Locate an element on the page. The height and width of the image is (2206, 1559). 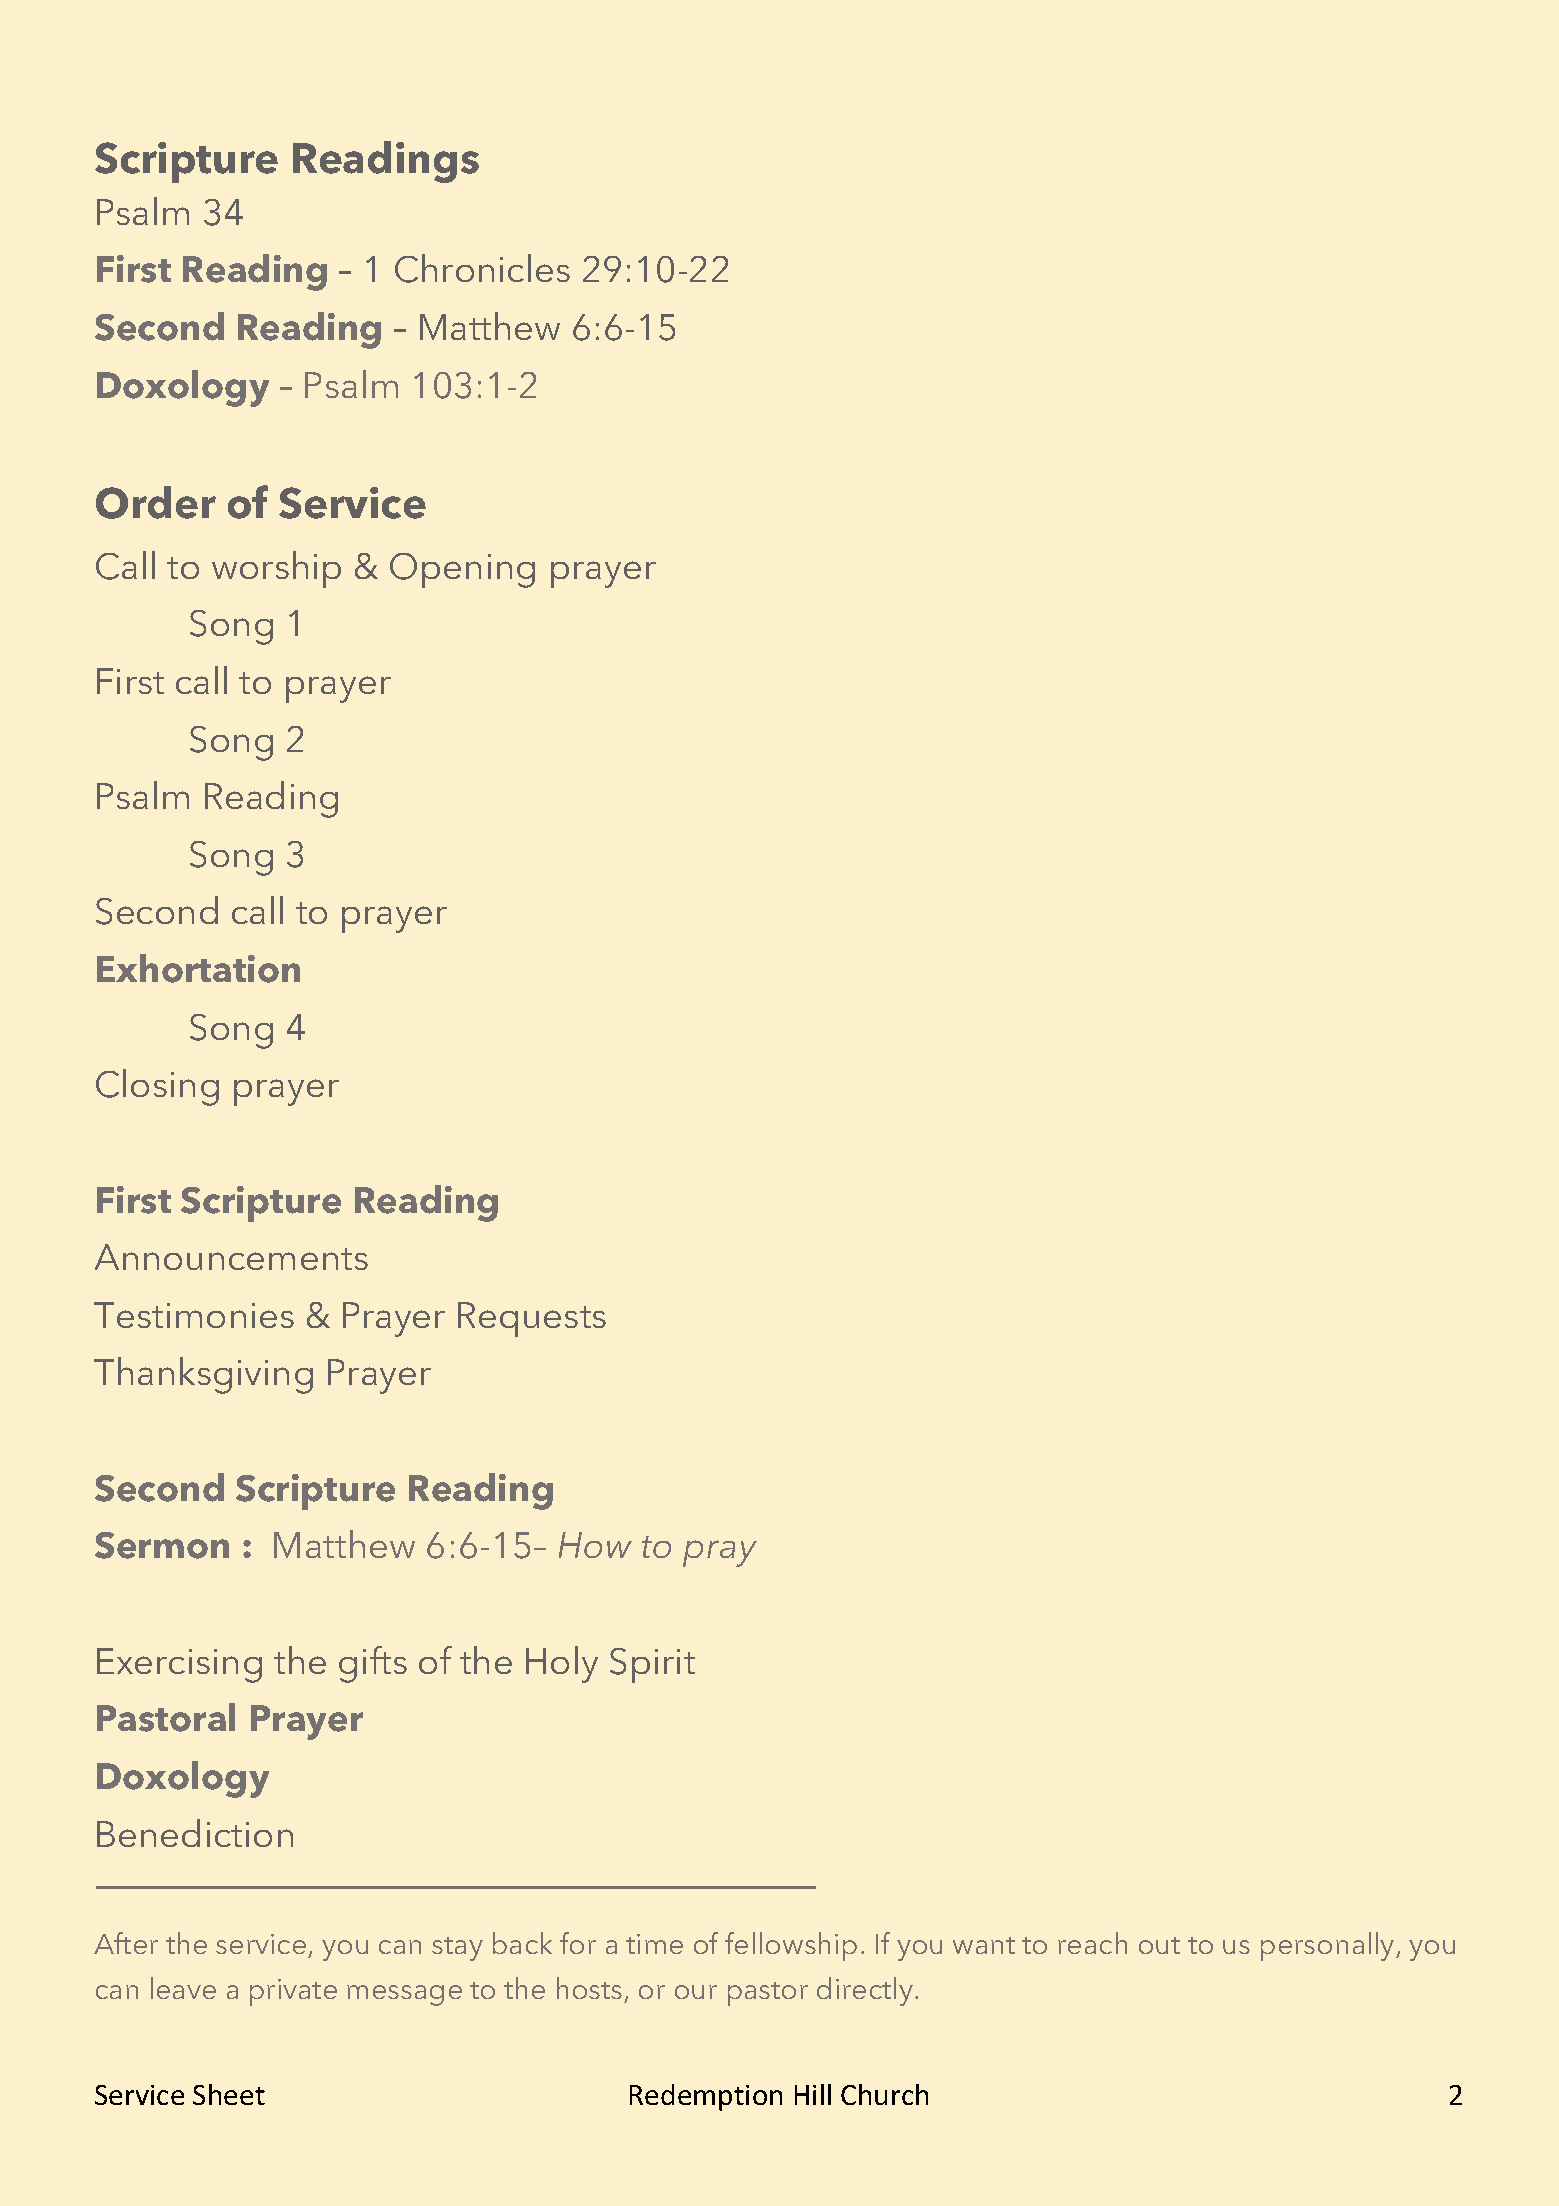
Closing is located at coordinates (157, 1087).
